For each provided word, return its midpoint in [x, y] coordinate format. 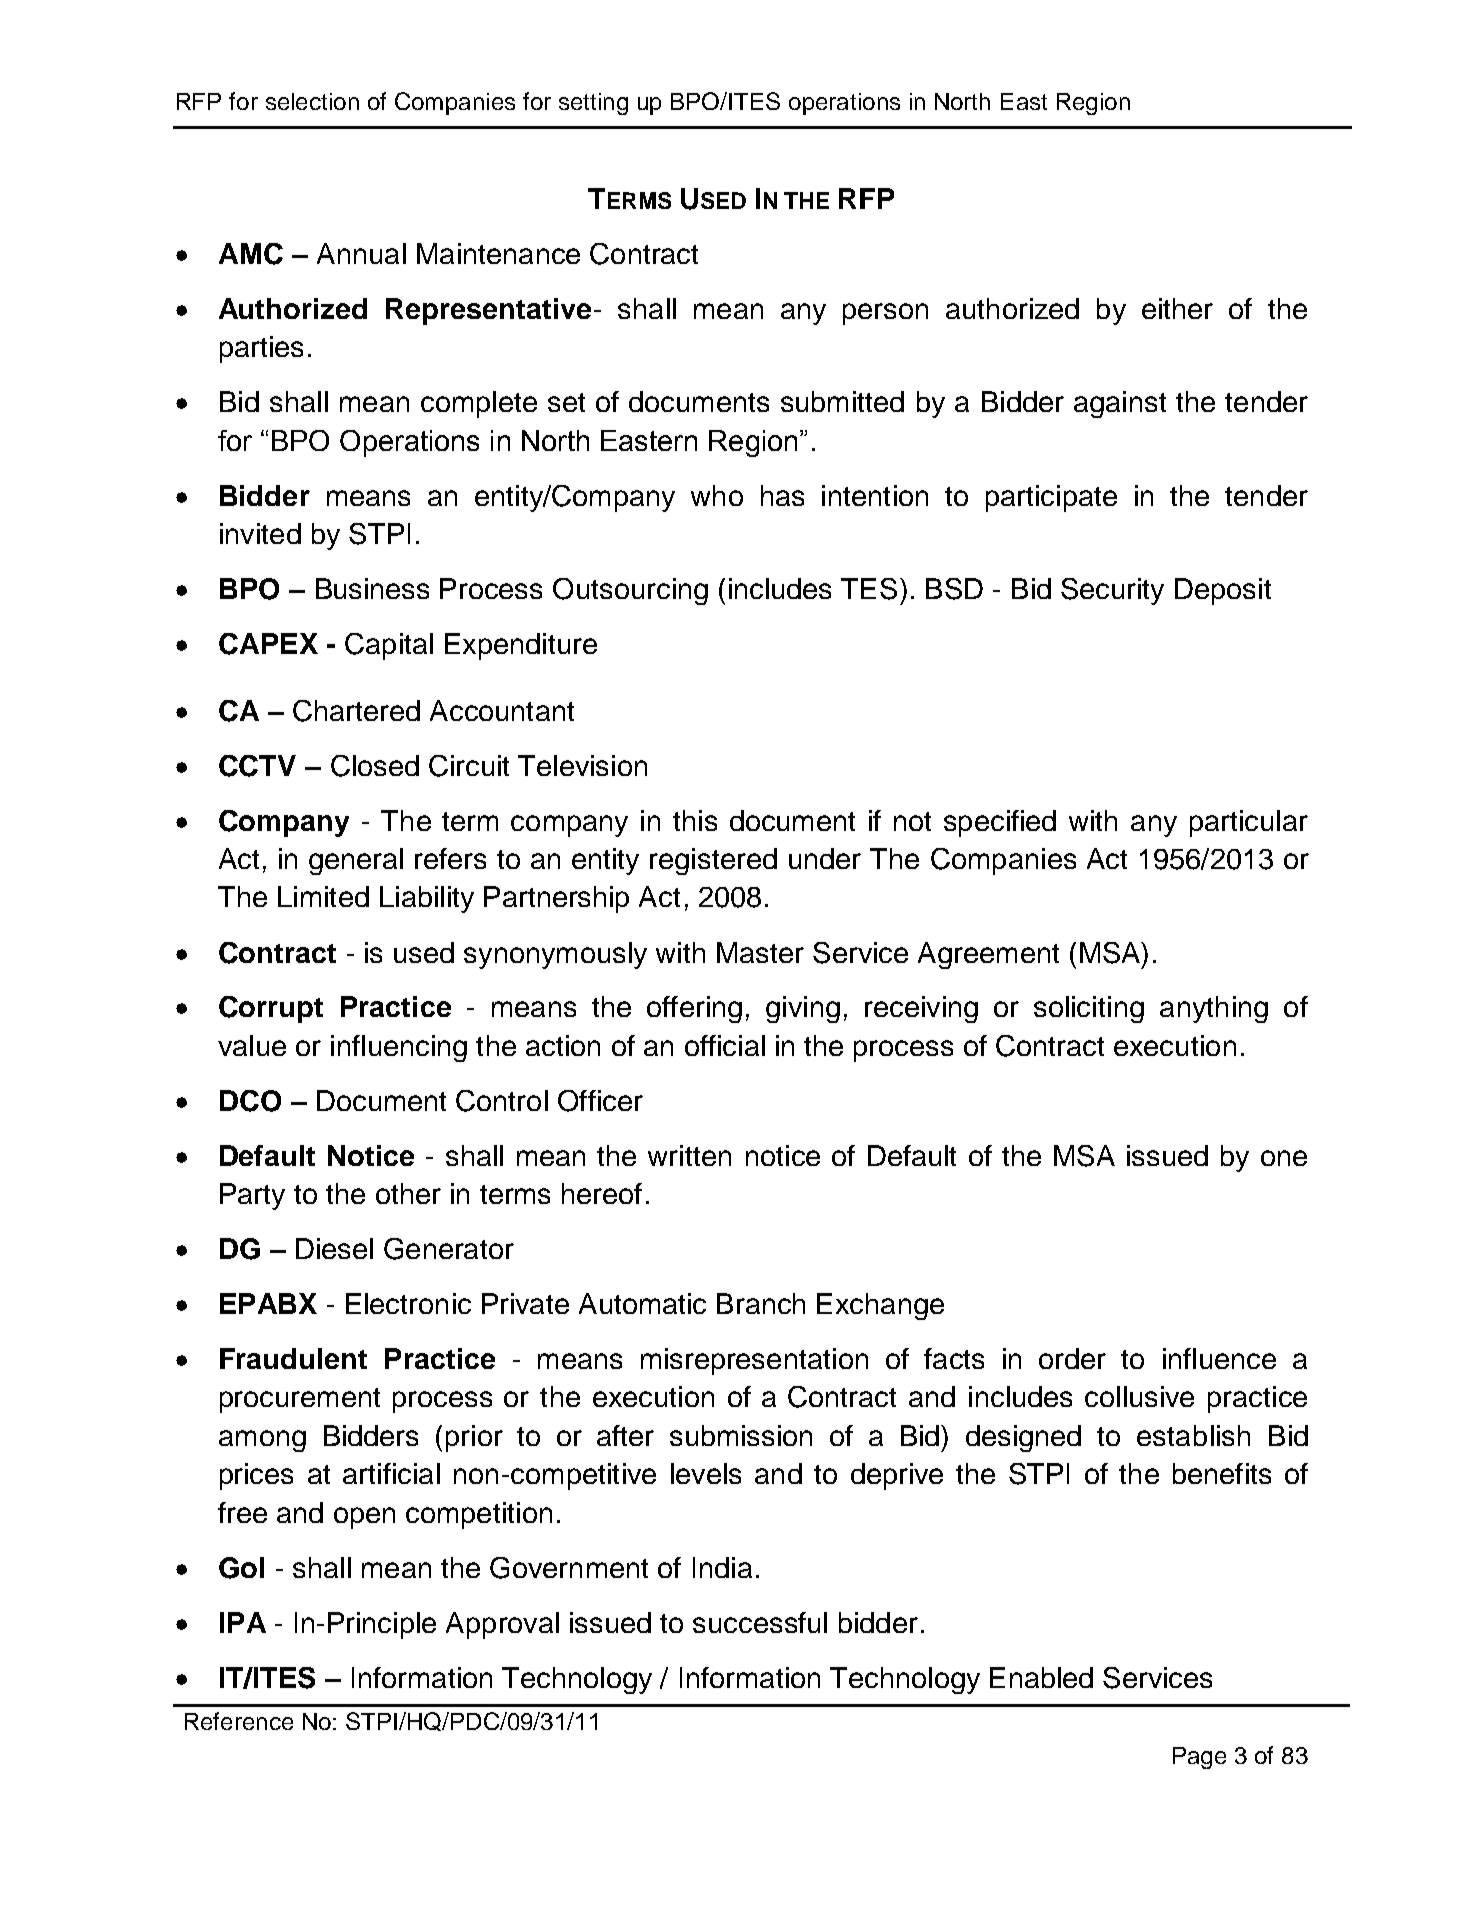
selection [312, 101]
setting [593, 104]
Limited [323, 896]
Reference [239, 1721]
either [1177, 308]
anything [1214, 1009]
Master [760, 952]
